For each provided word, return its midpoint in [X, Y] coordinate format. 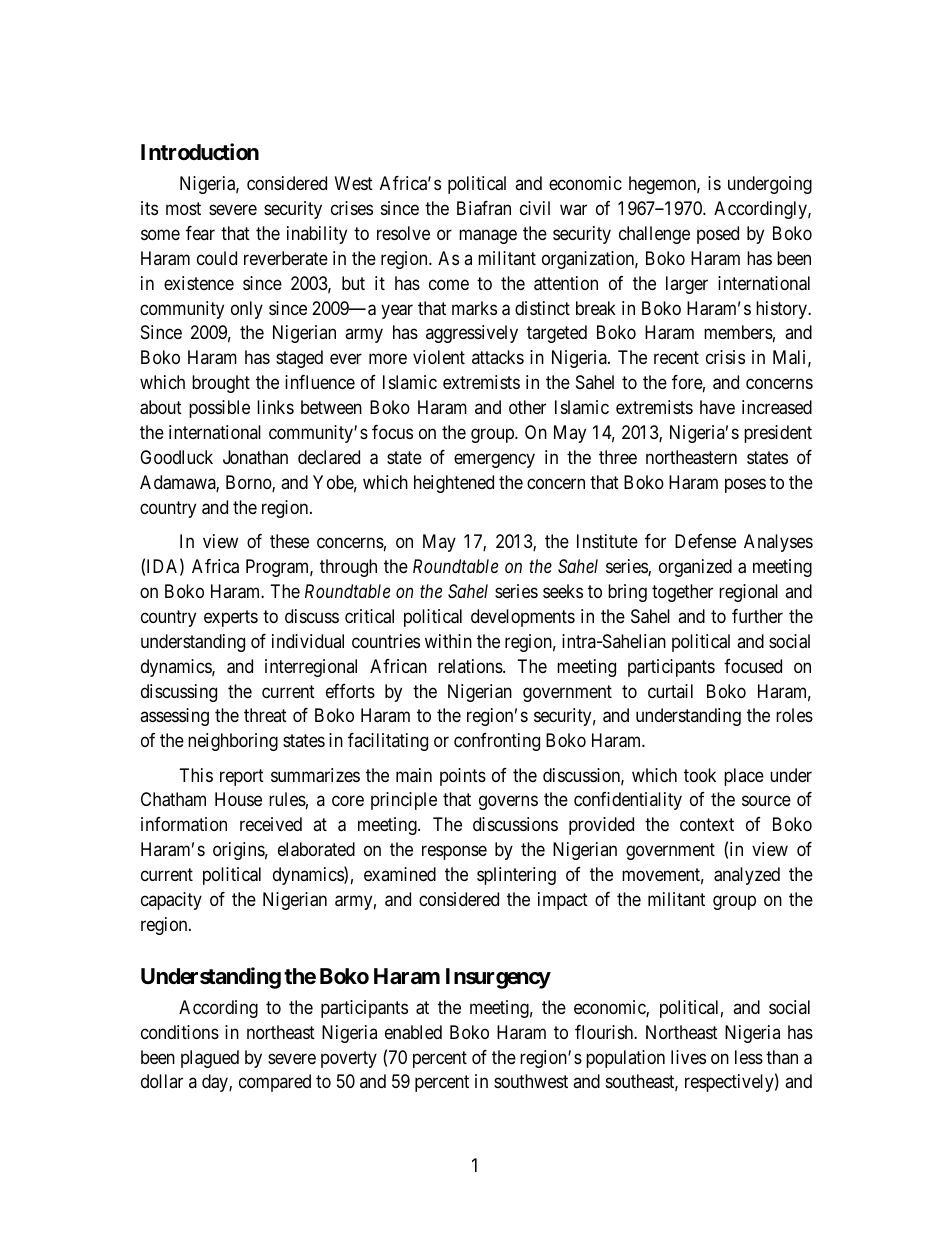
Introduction [200, 151]
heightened [454, 484]
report [242, 777]
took [700, 775]
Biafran [484, 208]
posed [718, 235]
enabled [413, 1032]
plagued [210, 1059]
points [463, 777]
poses [745, 485]
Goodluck [176, 457]
